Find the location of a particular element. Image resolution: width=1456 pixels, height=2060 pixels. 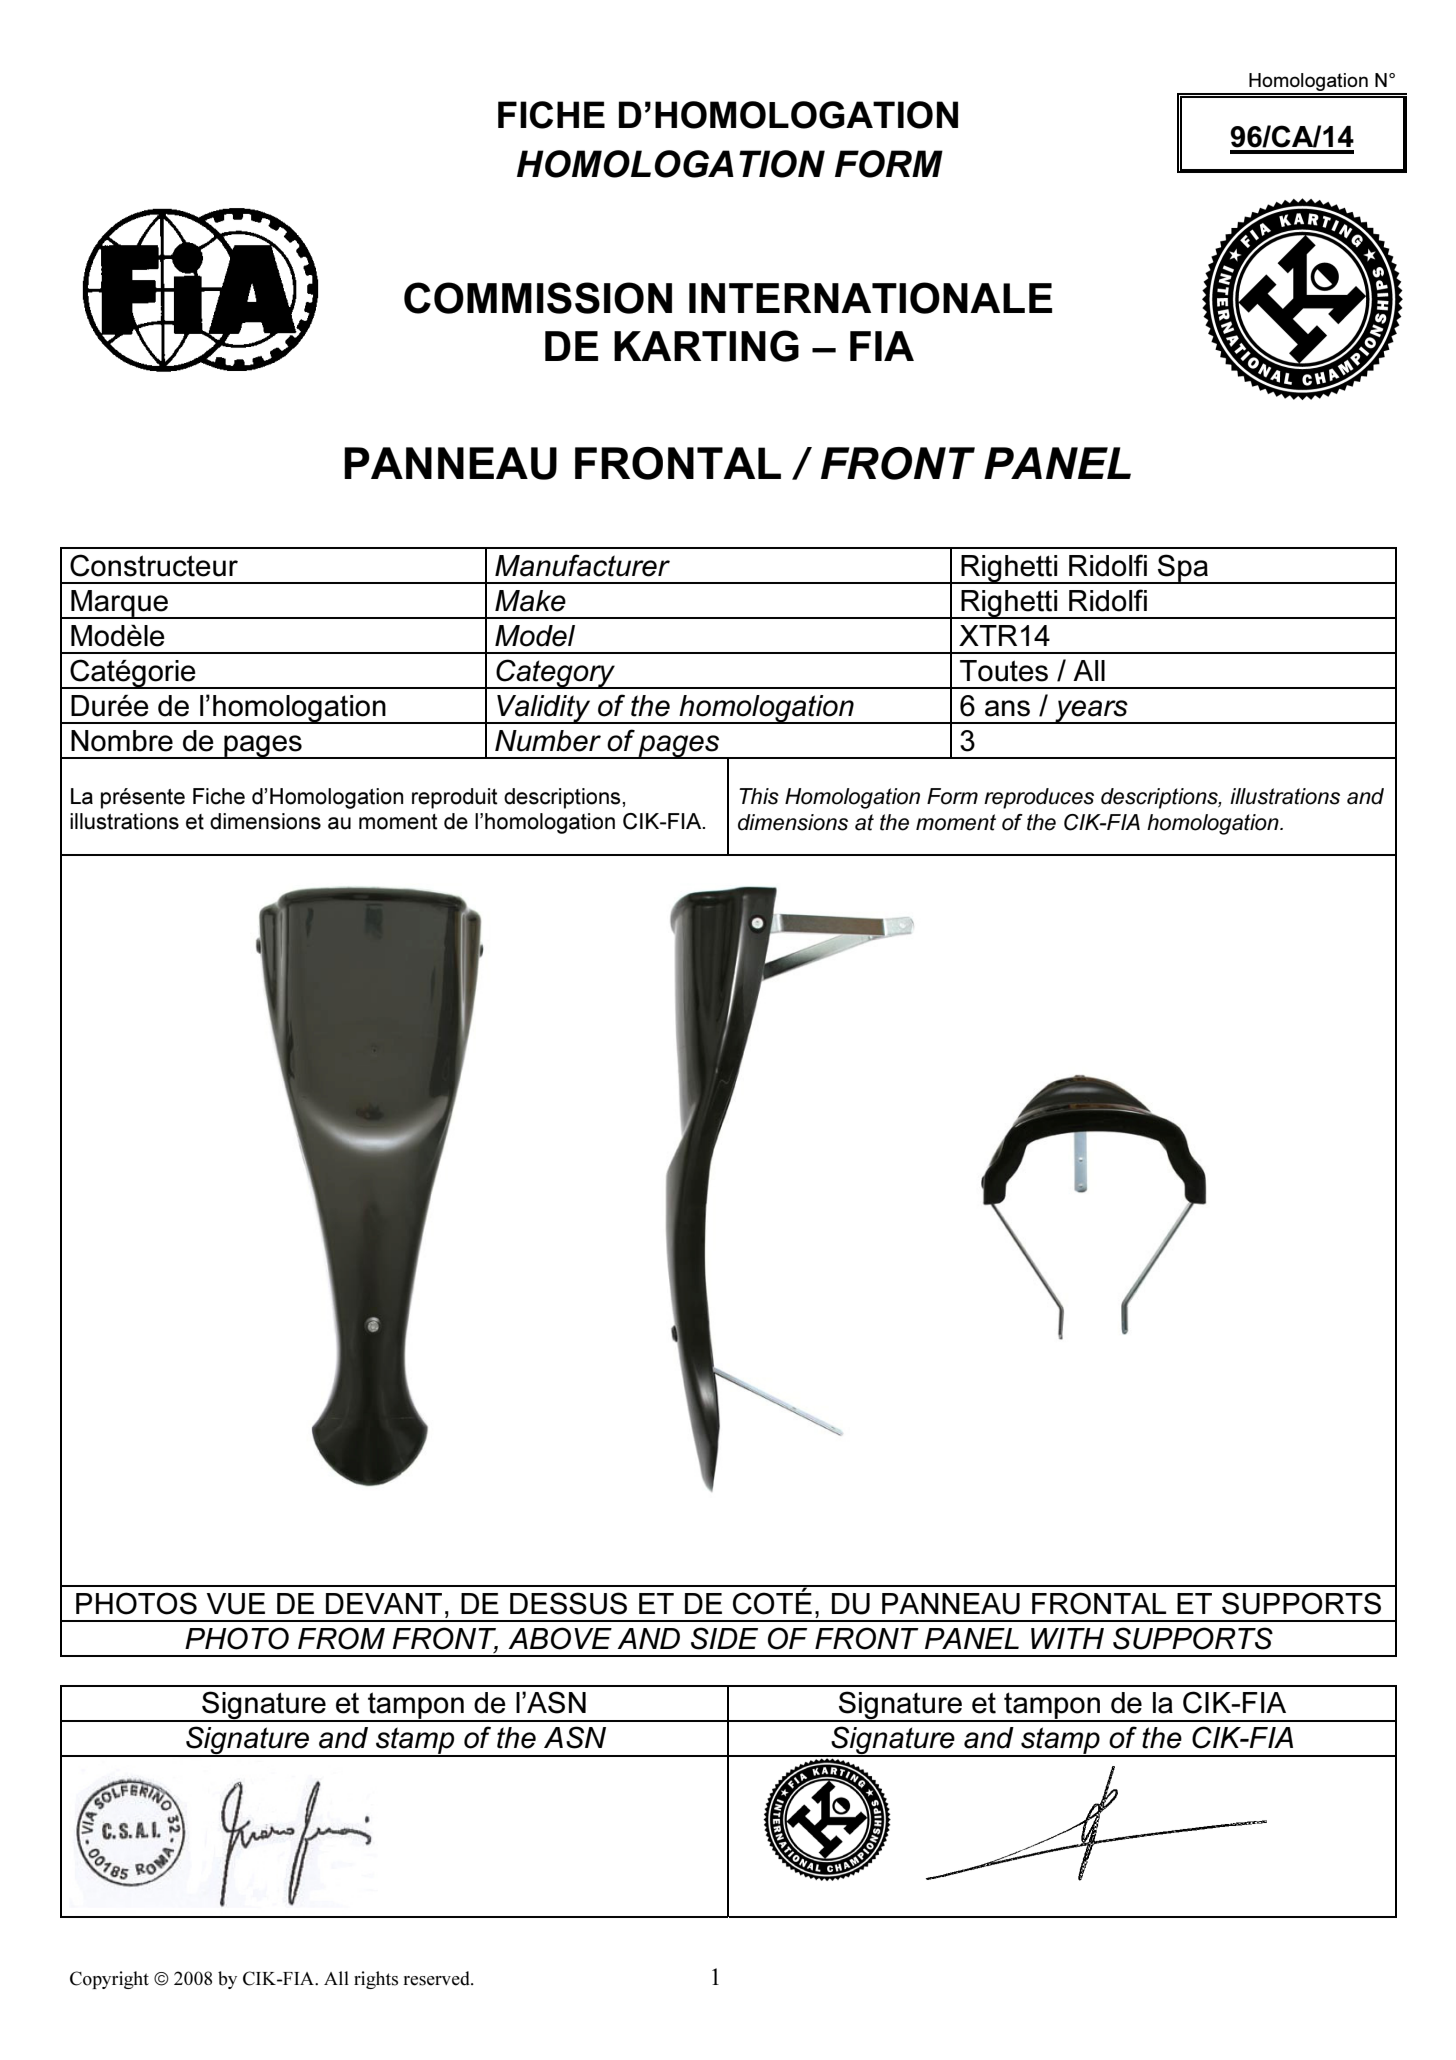

reserved is located at coordinates (437, 1978).
